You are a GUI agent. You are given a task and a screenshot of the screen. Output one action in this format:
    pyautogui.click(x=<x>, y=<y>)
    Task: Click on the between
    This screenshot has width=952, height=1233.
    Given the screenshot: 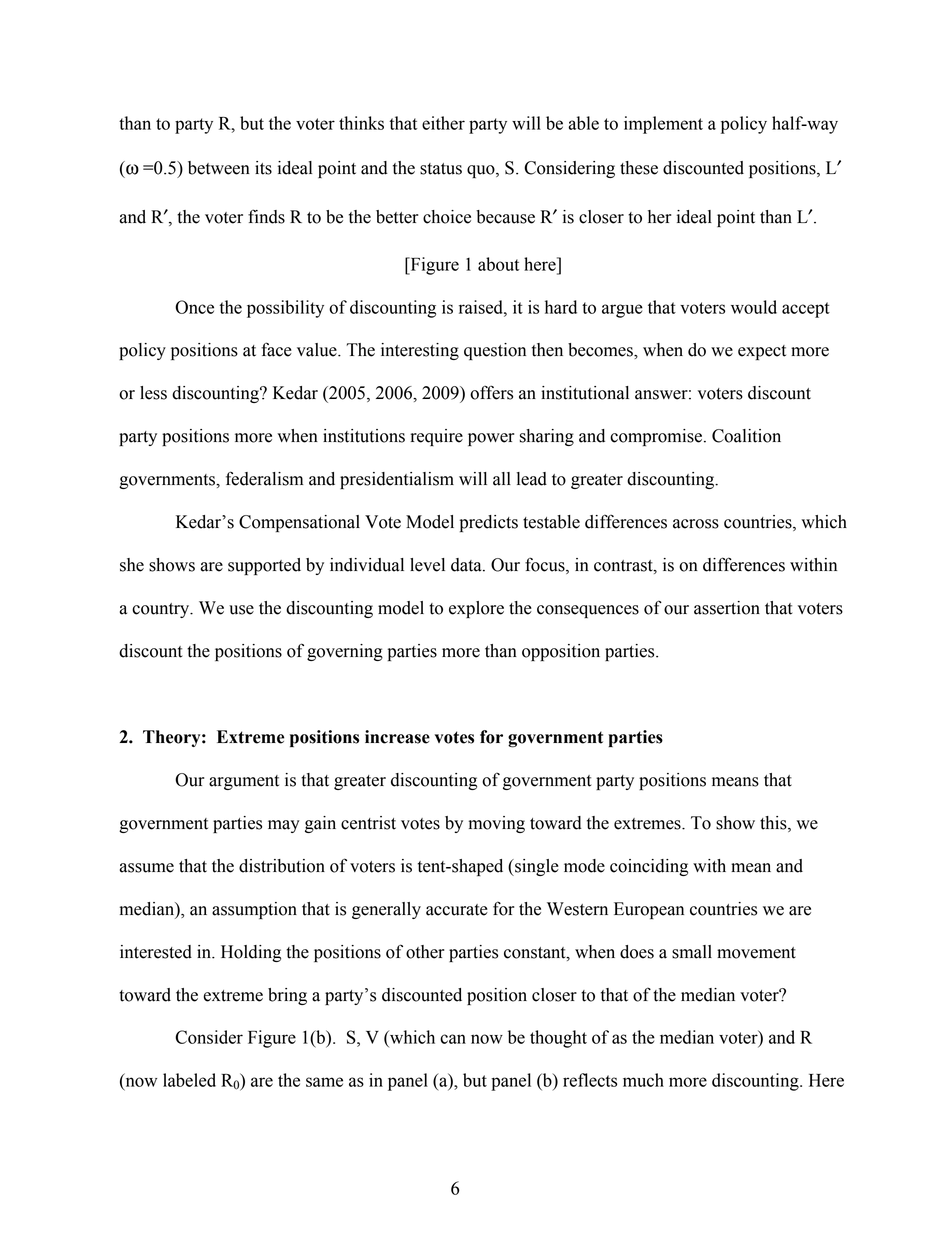 What is the action you would take?
    pyautogui.click(x=219, y=168)
